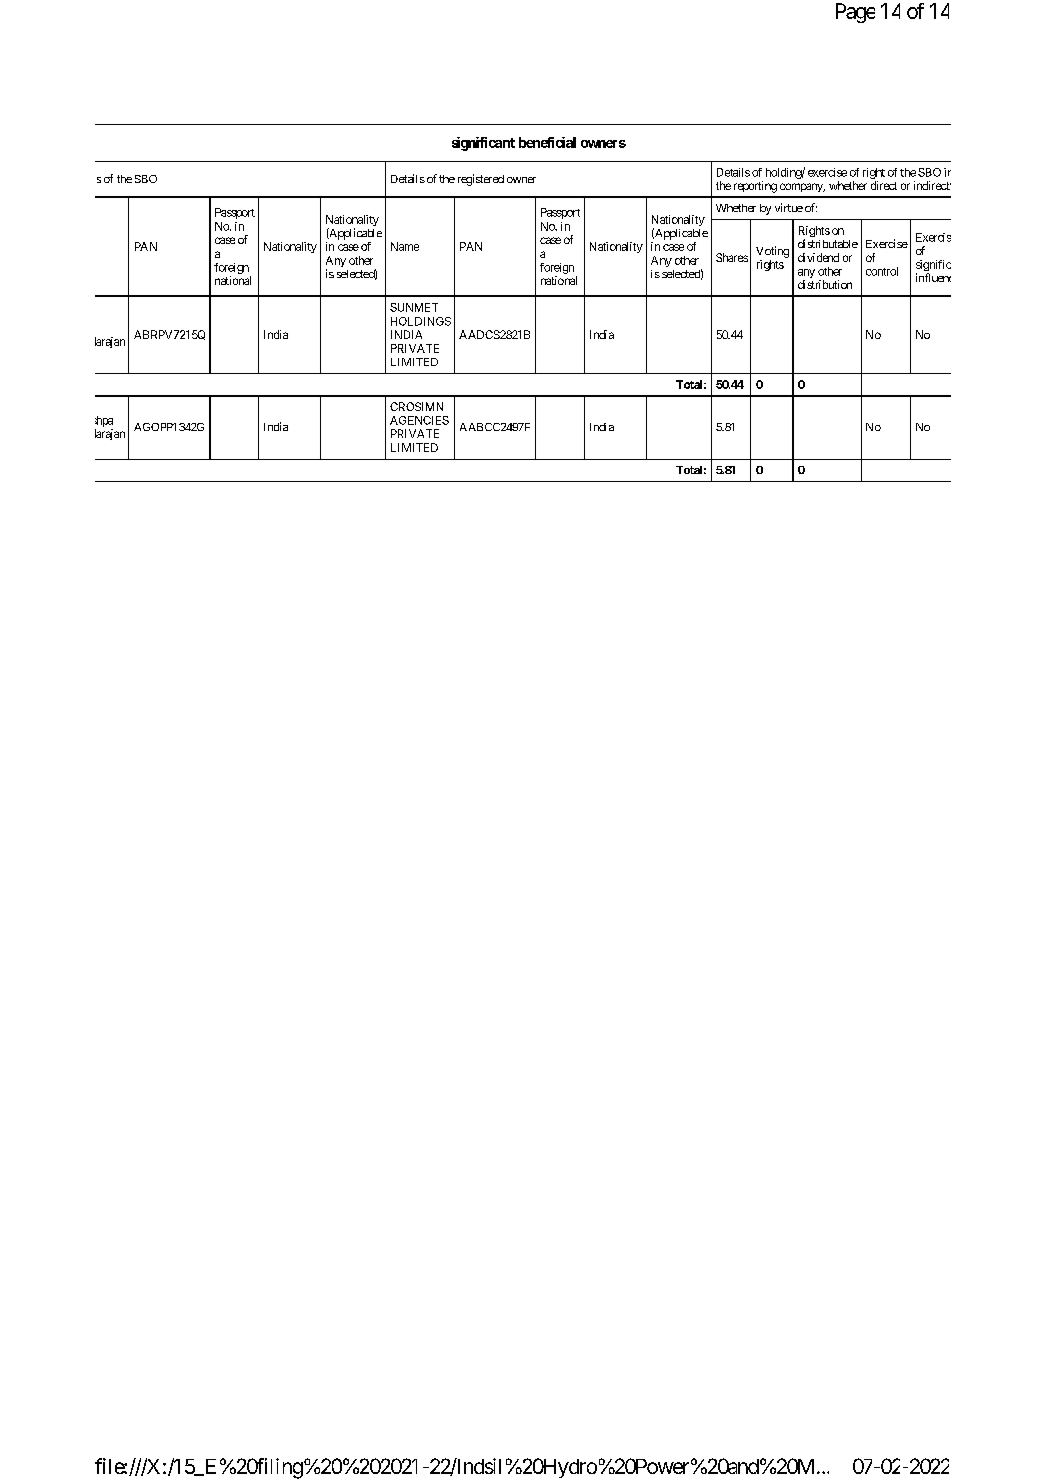  Describe the element at coordinates (419, 420) in the screenshot. I see `AGENCIES` at that location.
